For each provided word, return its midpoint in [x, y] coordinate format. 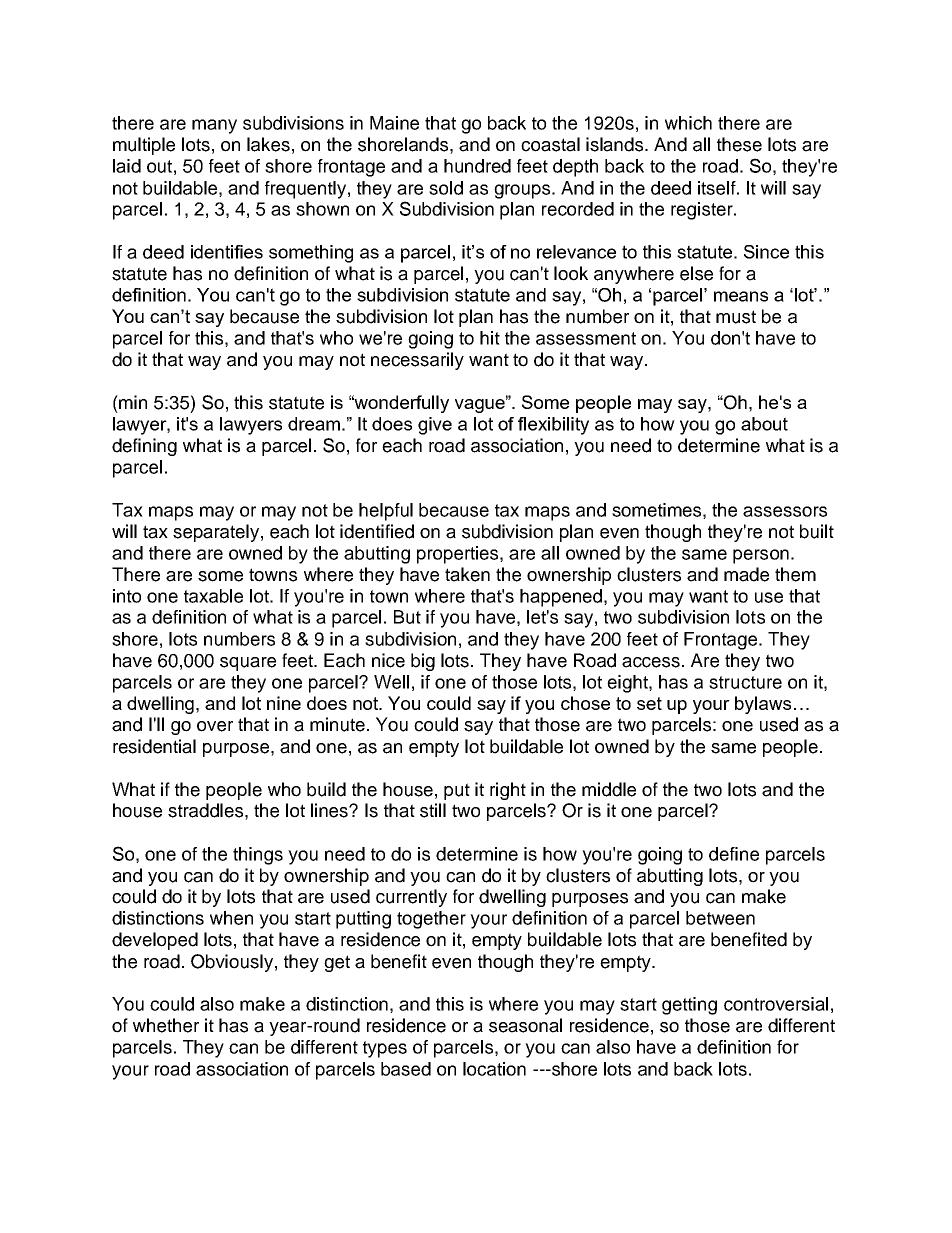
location [494, 1069]
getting [689, 1006]
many [214, 126]
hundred [477, 166]
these [739, 144]
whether [166, 1025]
